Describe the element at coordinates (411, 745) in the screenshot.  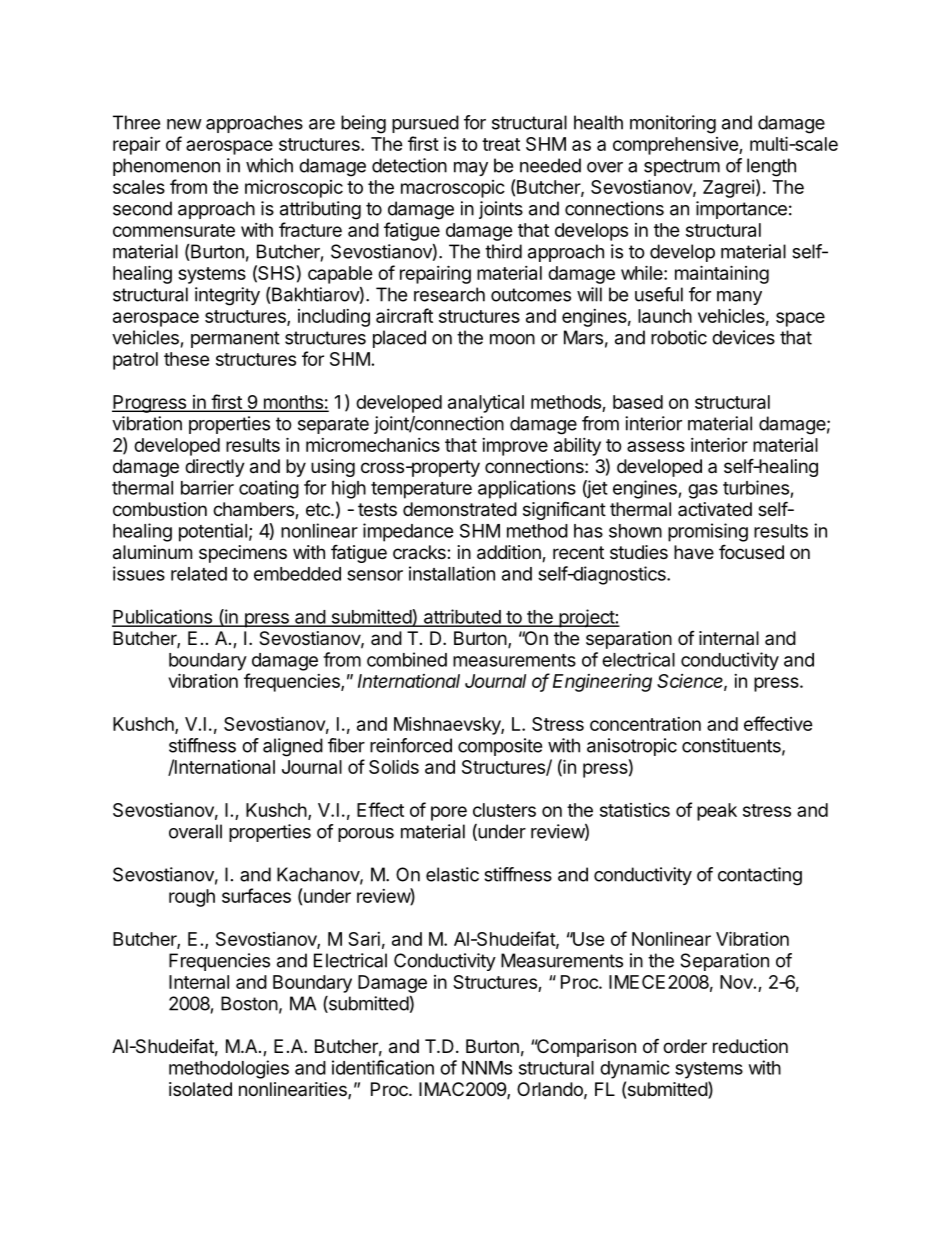
I see `reinforced` at that location.
